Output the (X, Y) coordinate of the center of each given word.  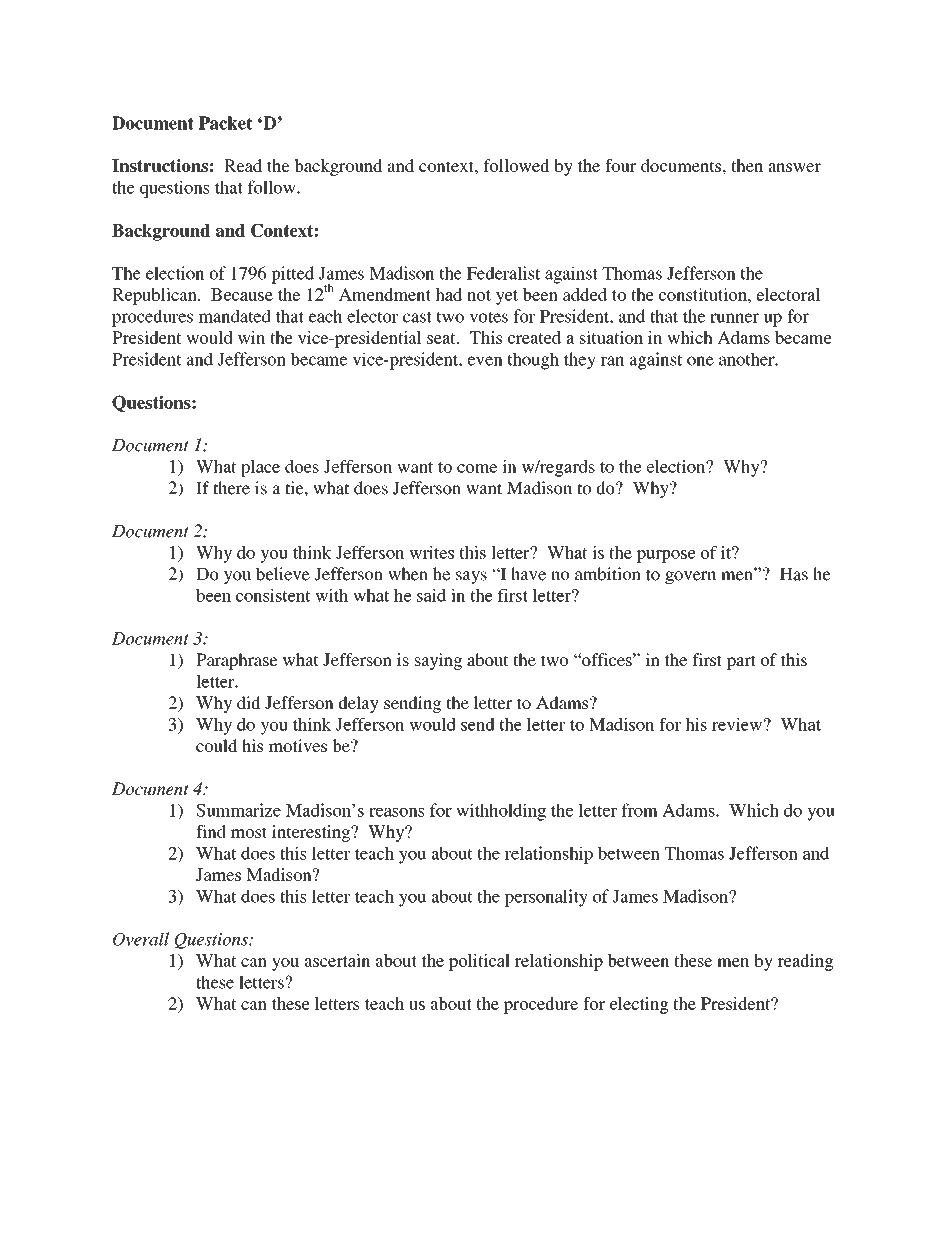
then (747, 165)
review (737, 724)
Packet (225, 123)
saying (438, 661)
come (477, 468)
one (700, 361)
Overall (141, 939)
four (620, 165)
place (260, 468)
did (249, 702)
